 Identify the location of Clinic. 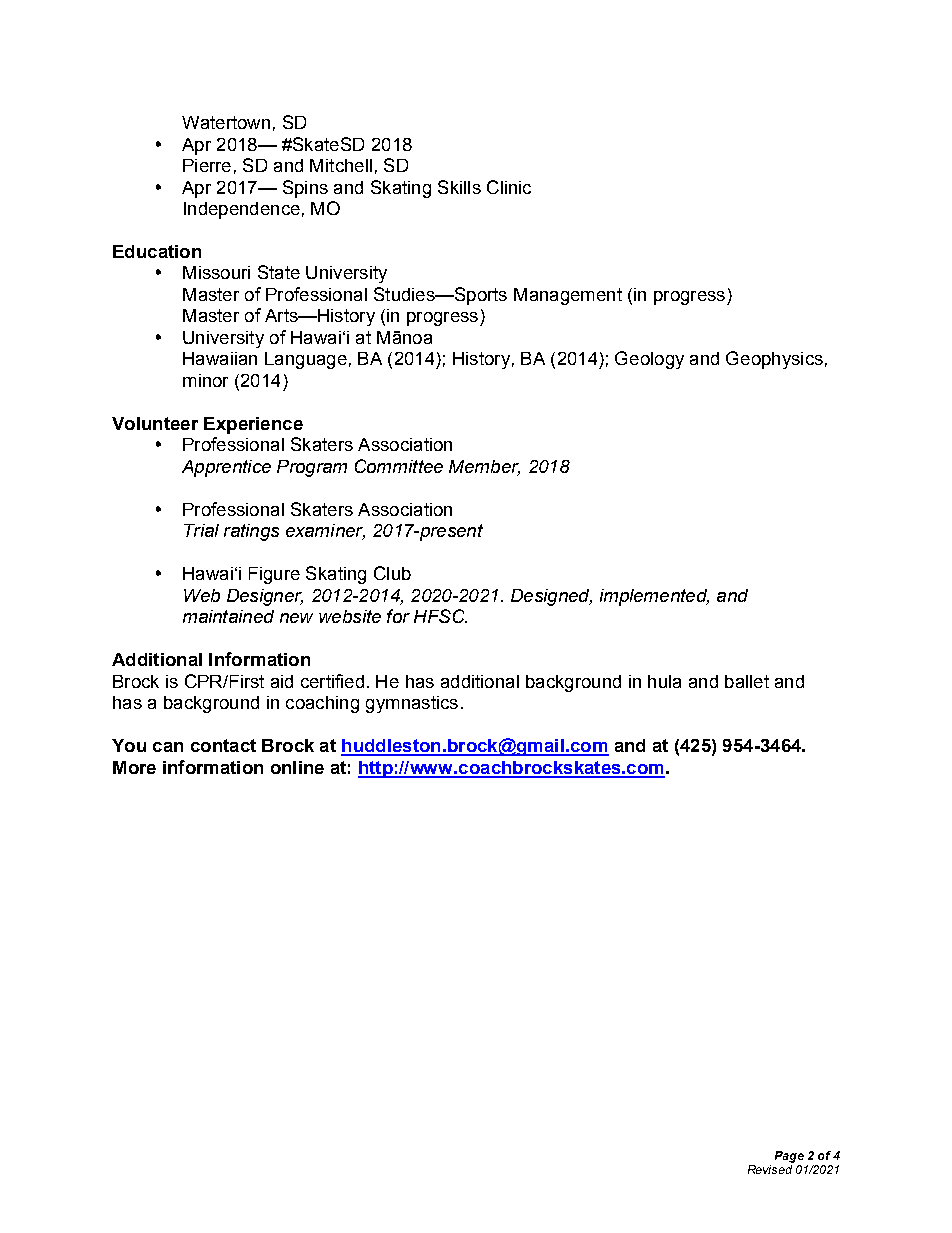
(509, 187).
